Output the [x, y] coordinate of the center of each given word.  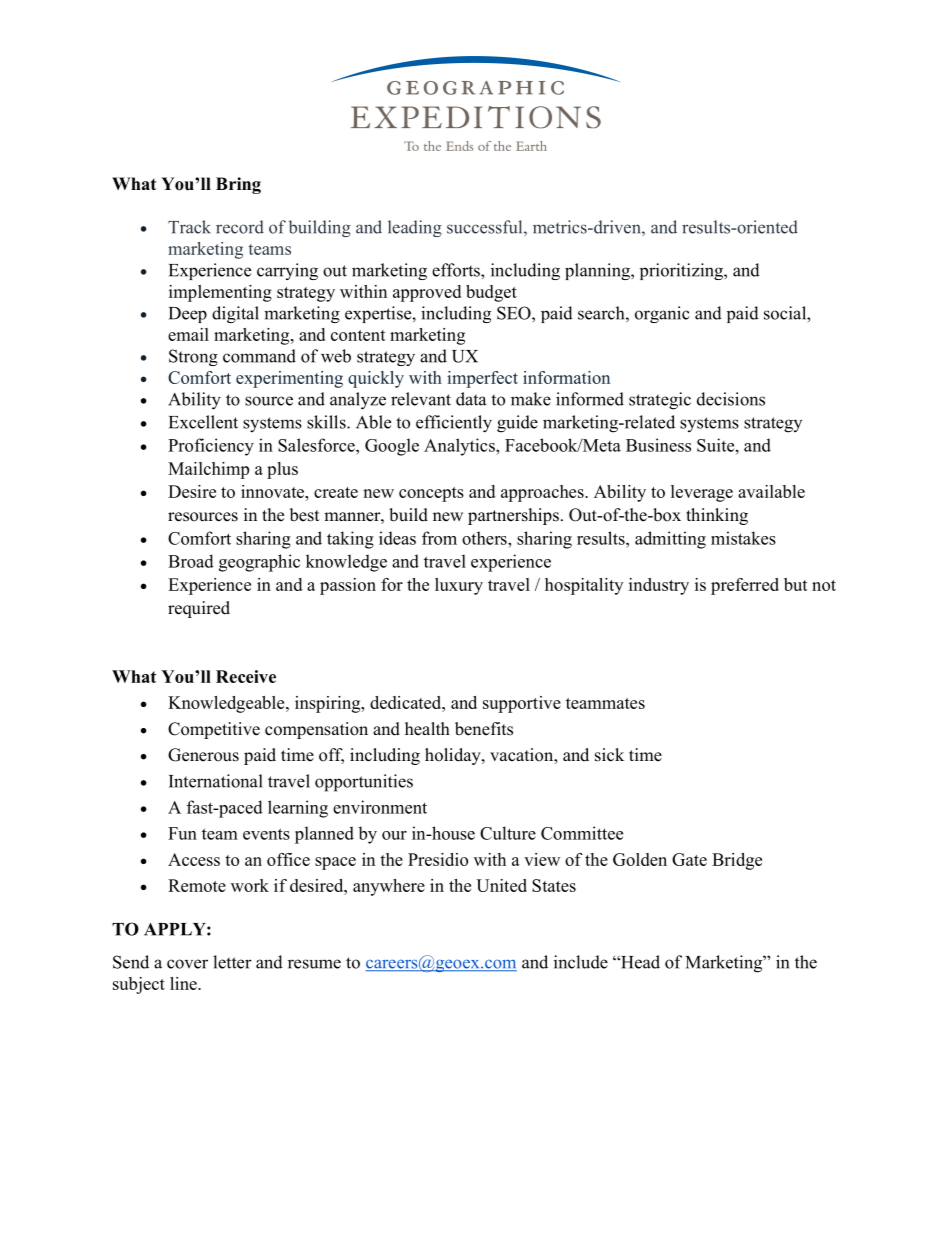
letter [232, 962]
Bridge [737, 861]
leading [415, 228]
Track [189, 227]
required [199, 609]
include [581, 962]
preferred [745, 586]
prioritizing [682, 271]
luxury [459, 586]
